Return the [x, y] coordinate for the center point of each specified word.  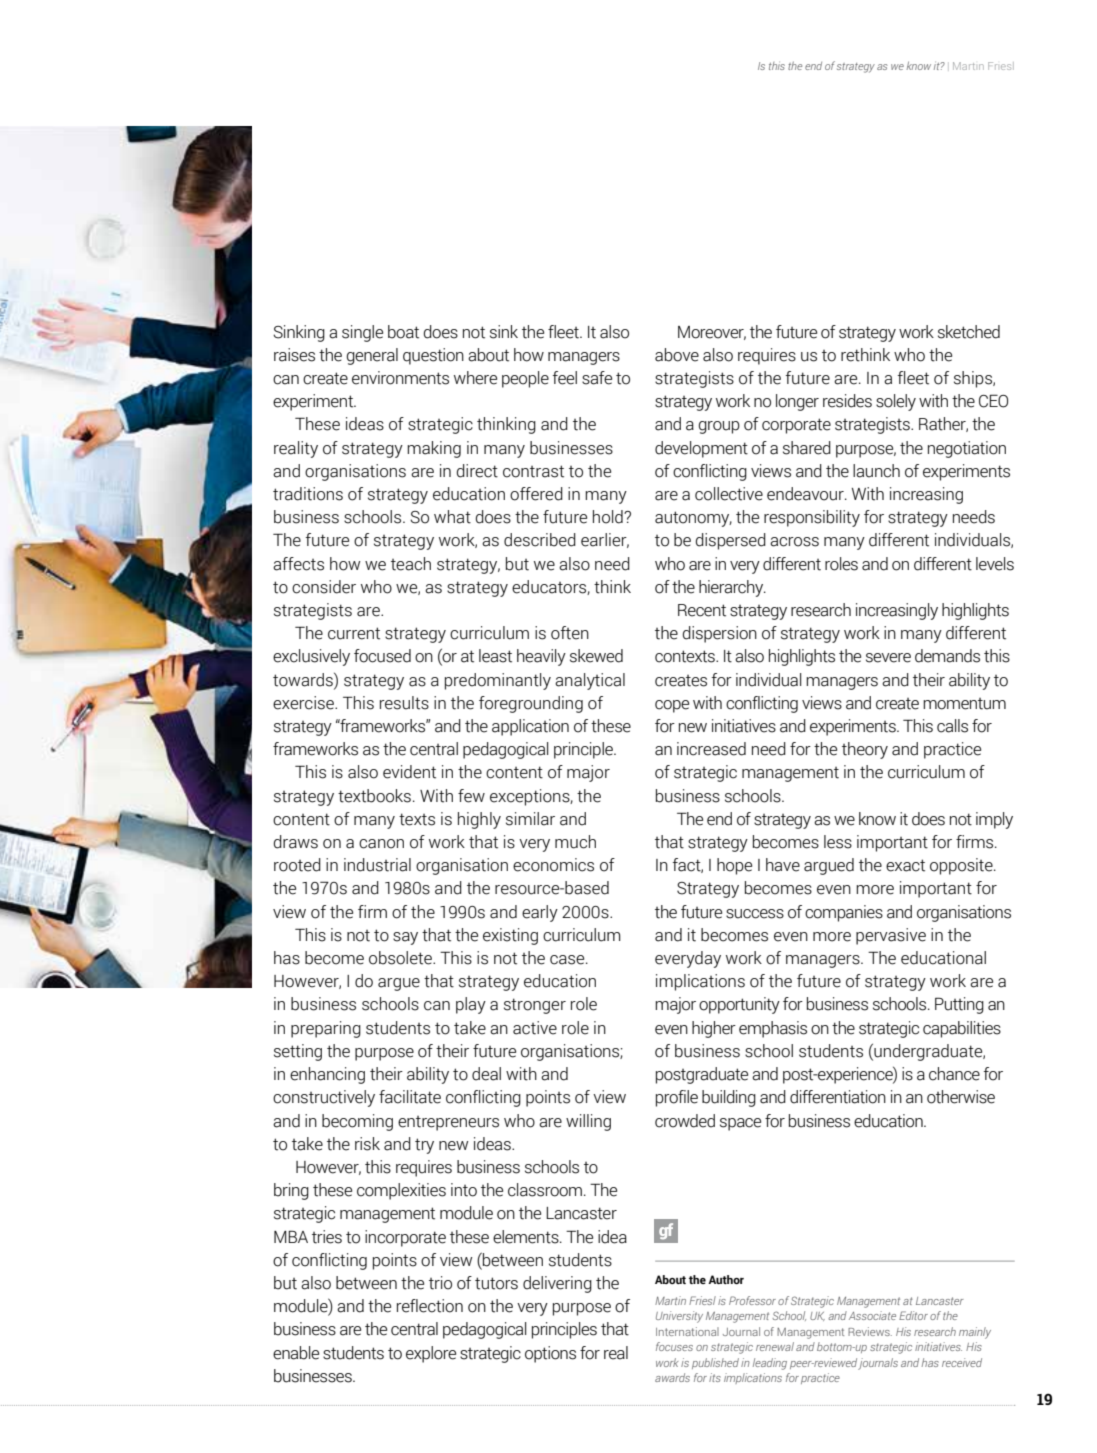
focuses [674, 1346]
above [677, 355]
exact [905, 865]
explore [431, 1354]
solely [896, 402]
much [575, 842]
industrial [377, 865]
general [372, 356]
